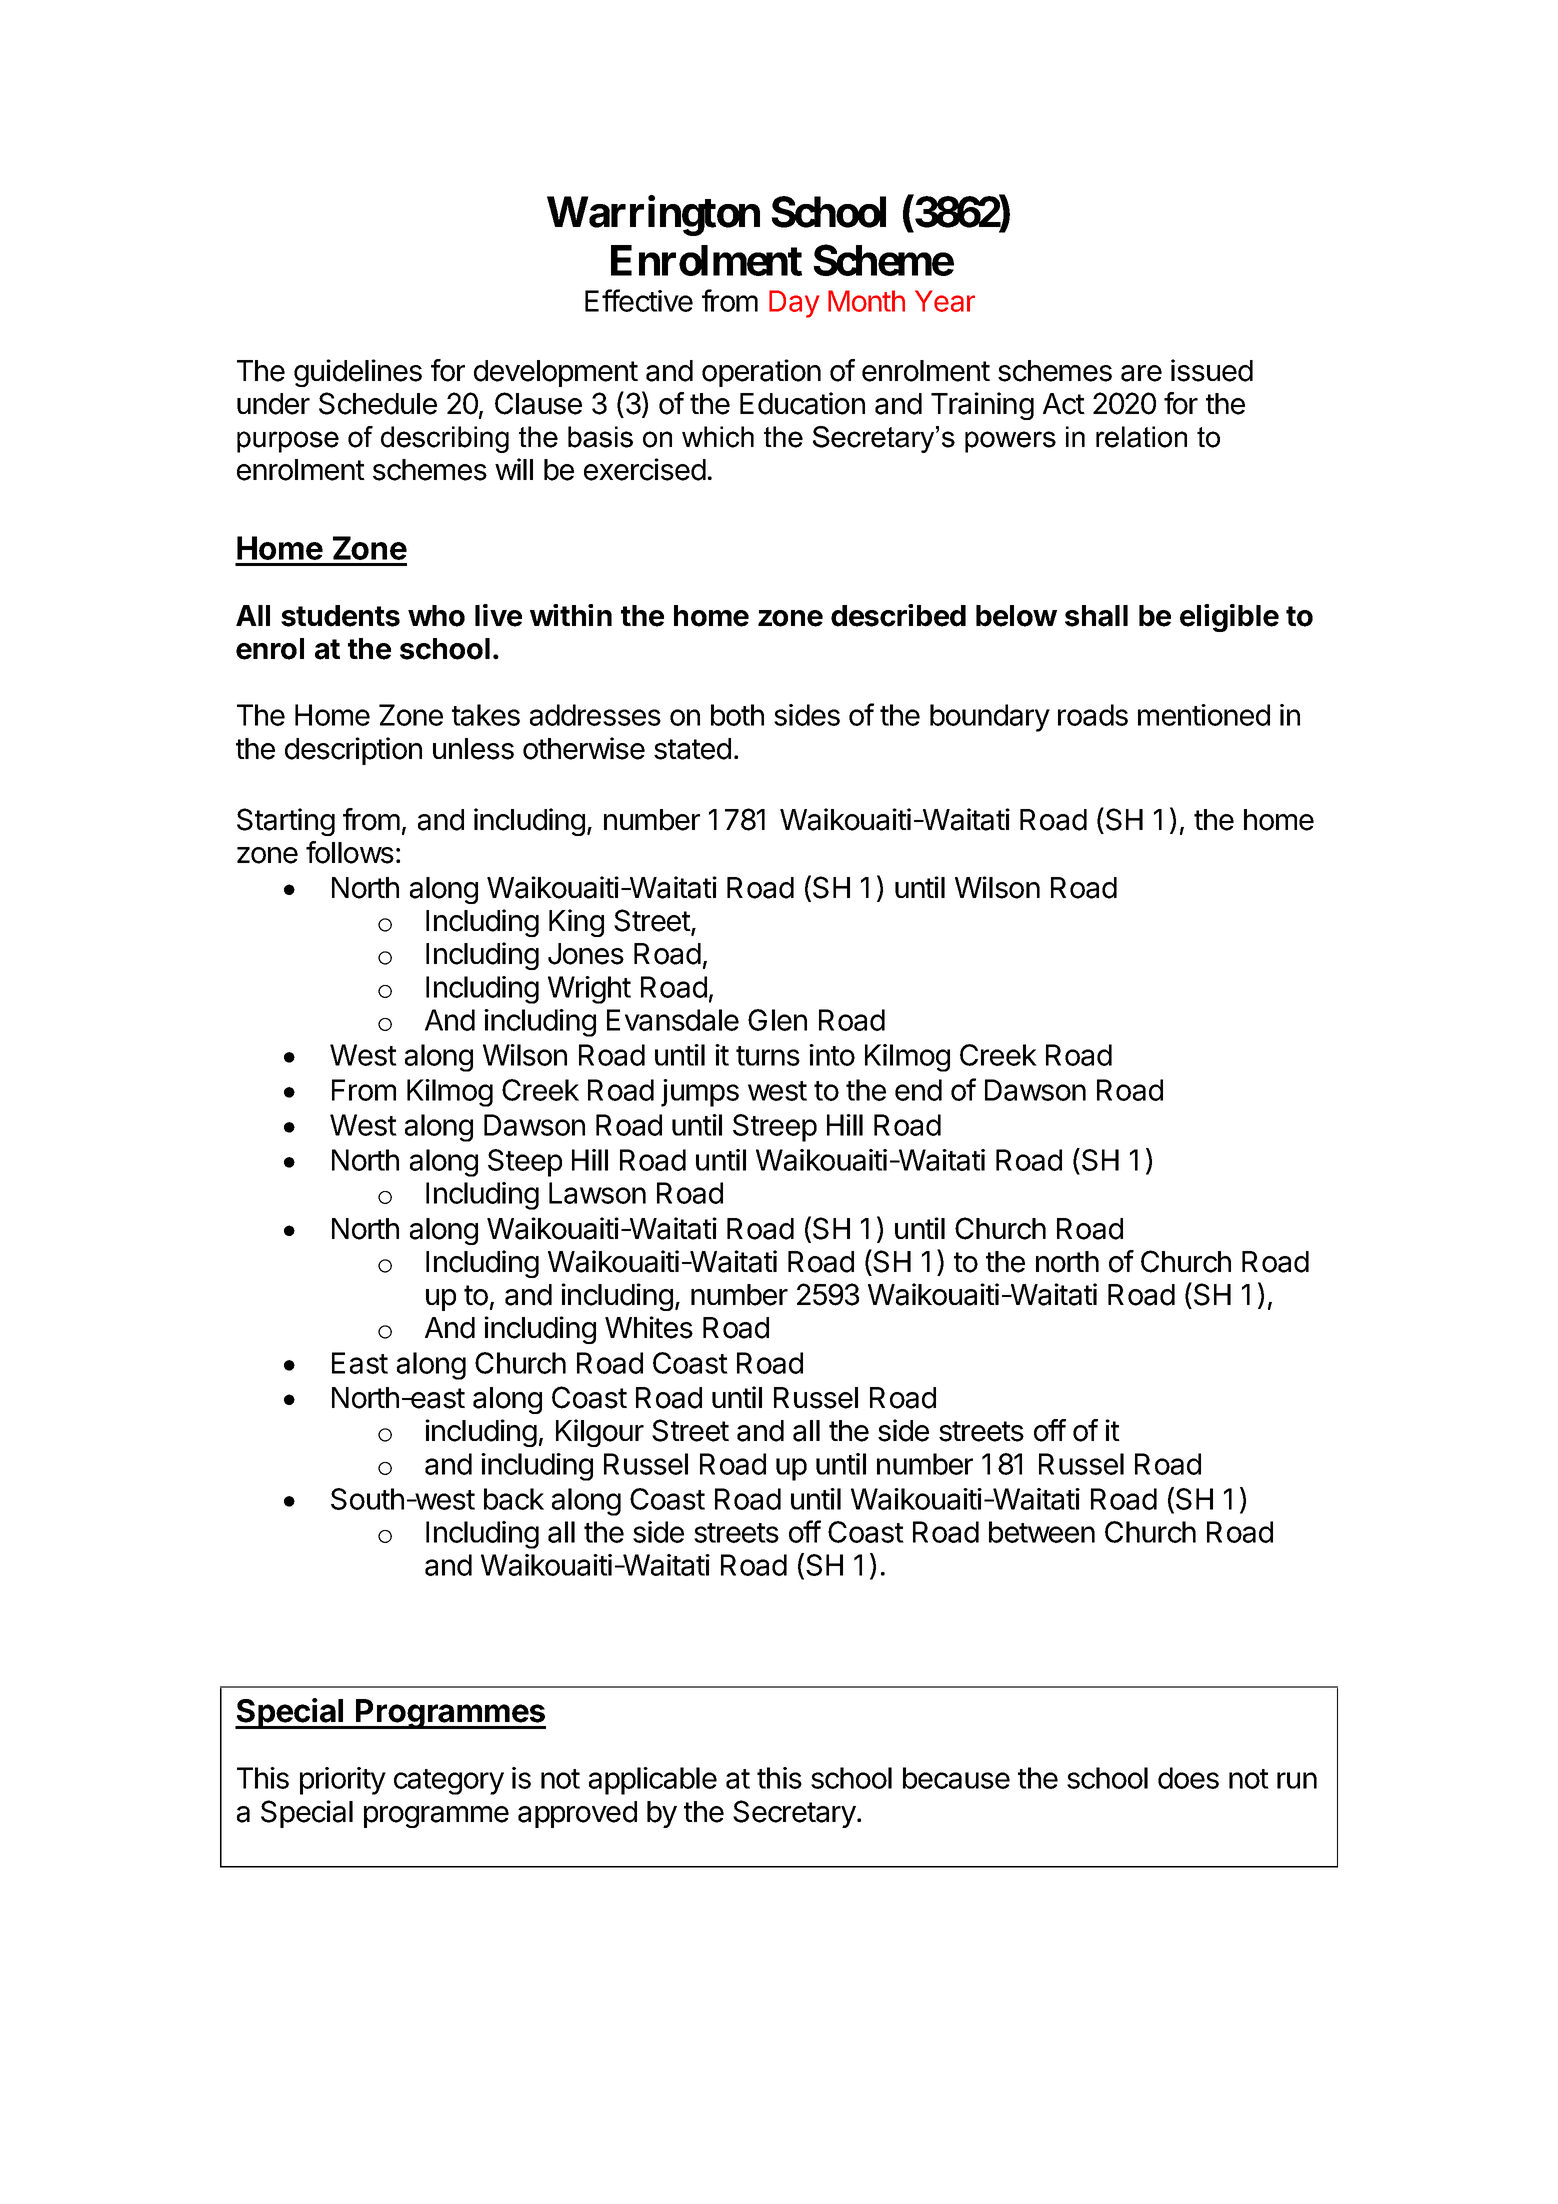  Describe the element at coordinates (737, 715) in the screenshot. I see `both` at that location.
